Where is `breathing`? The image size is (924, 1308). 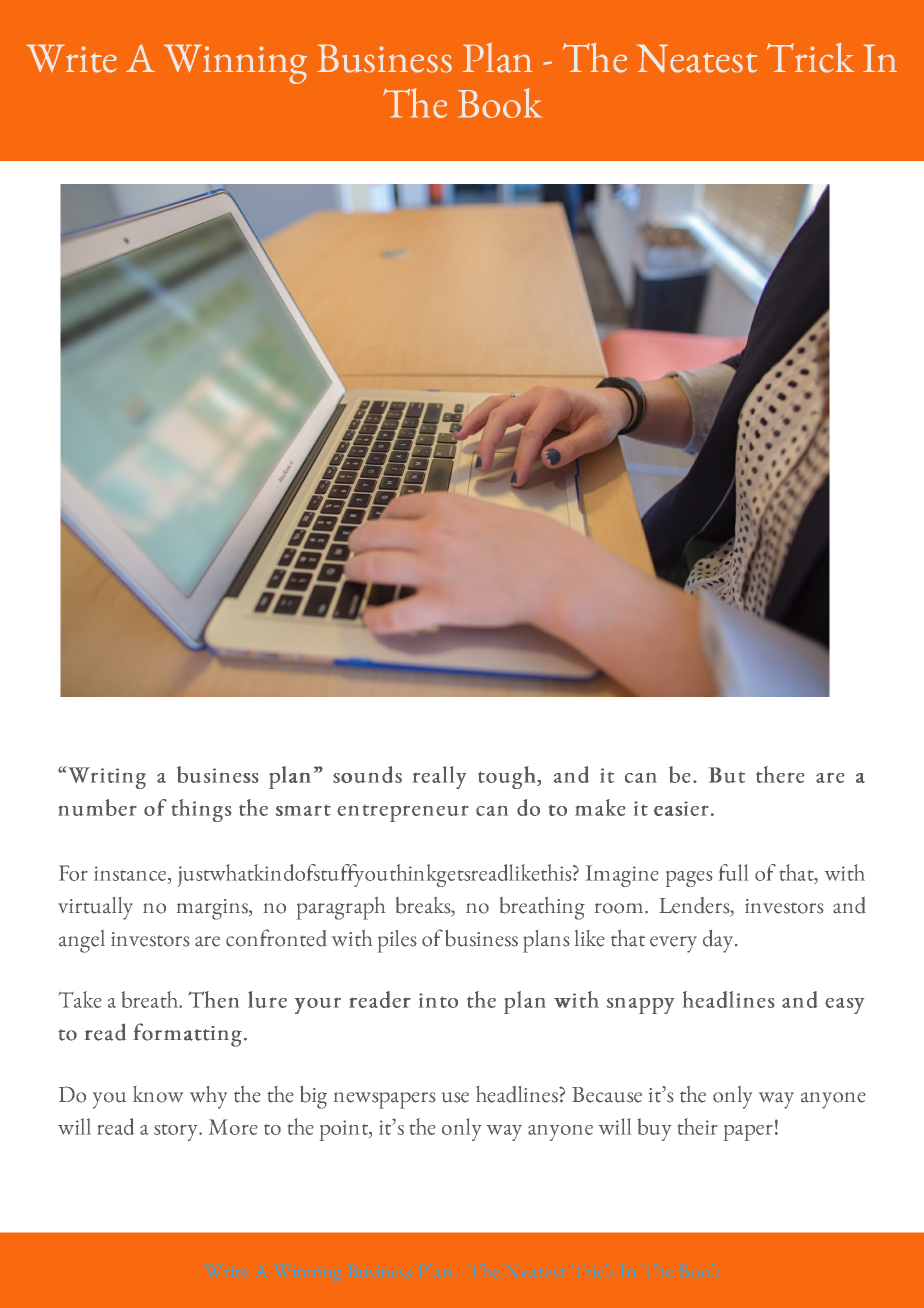 breathing is located at coordinates (542, 908).
